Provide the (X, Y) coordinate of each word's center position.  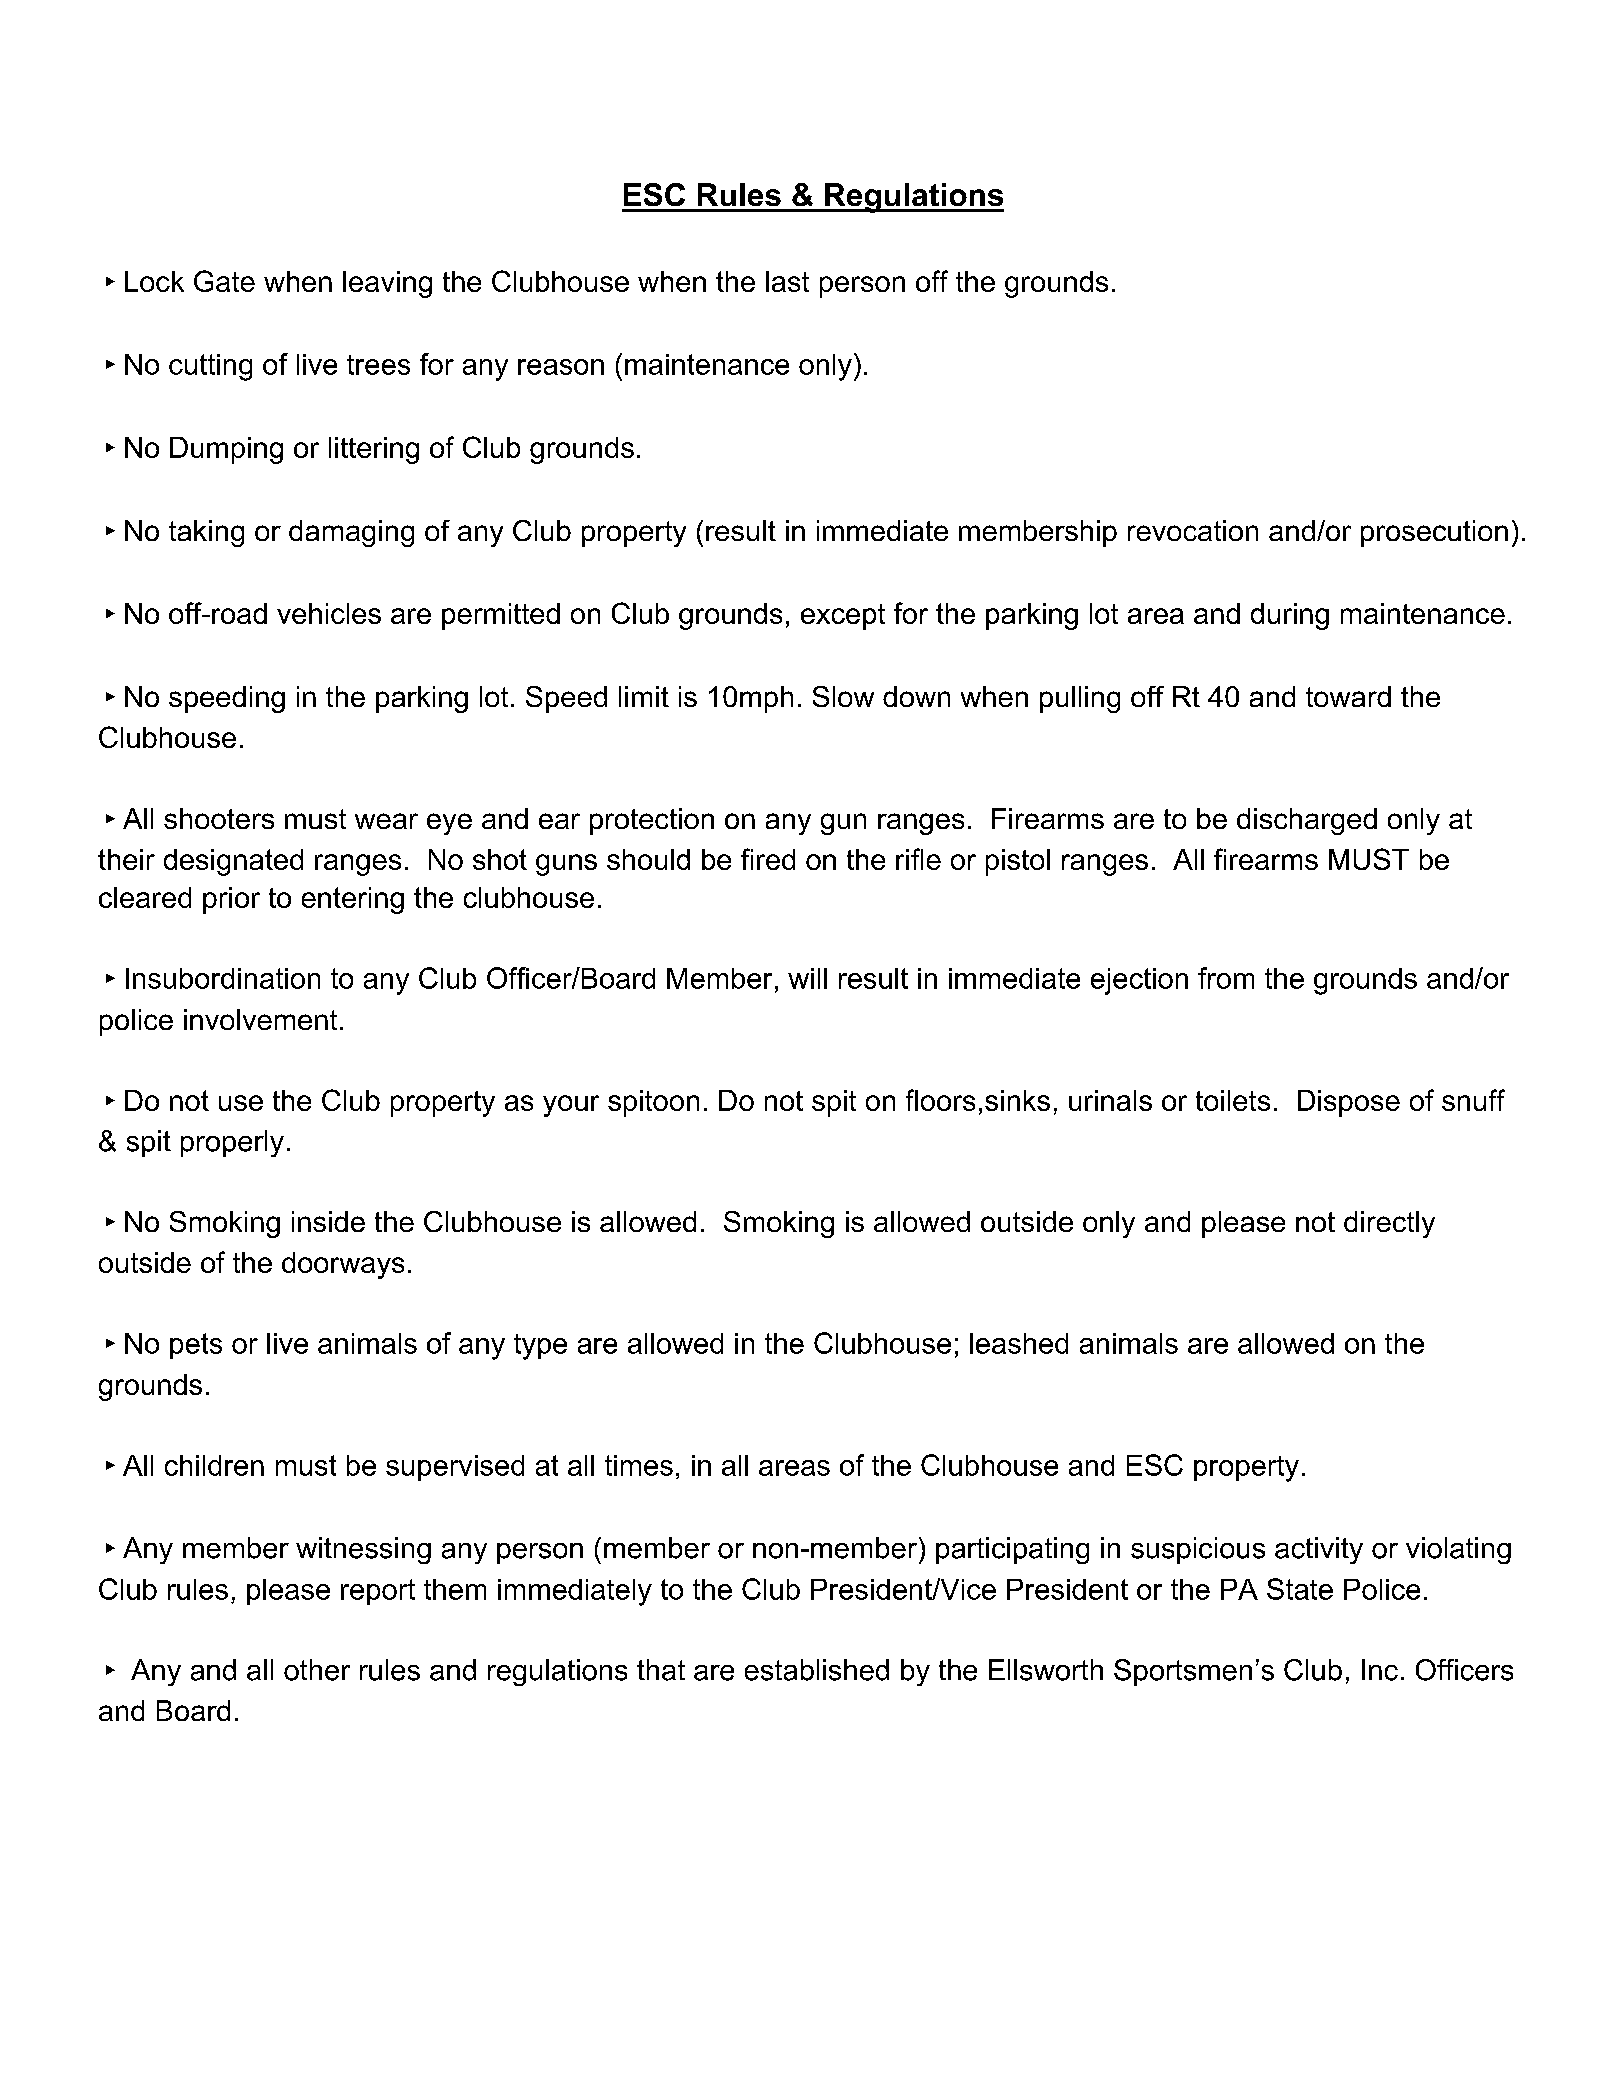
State (1300, 1589)
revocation (1193, 530)
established (817, 1670)
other (317, 1670)
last (787, 281)
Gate (224, 281)
